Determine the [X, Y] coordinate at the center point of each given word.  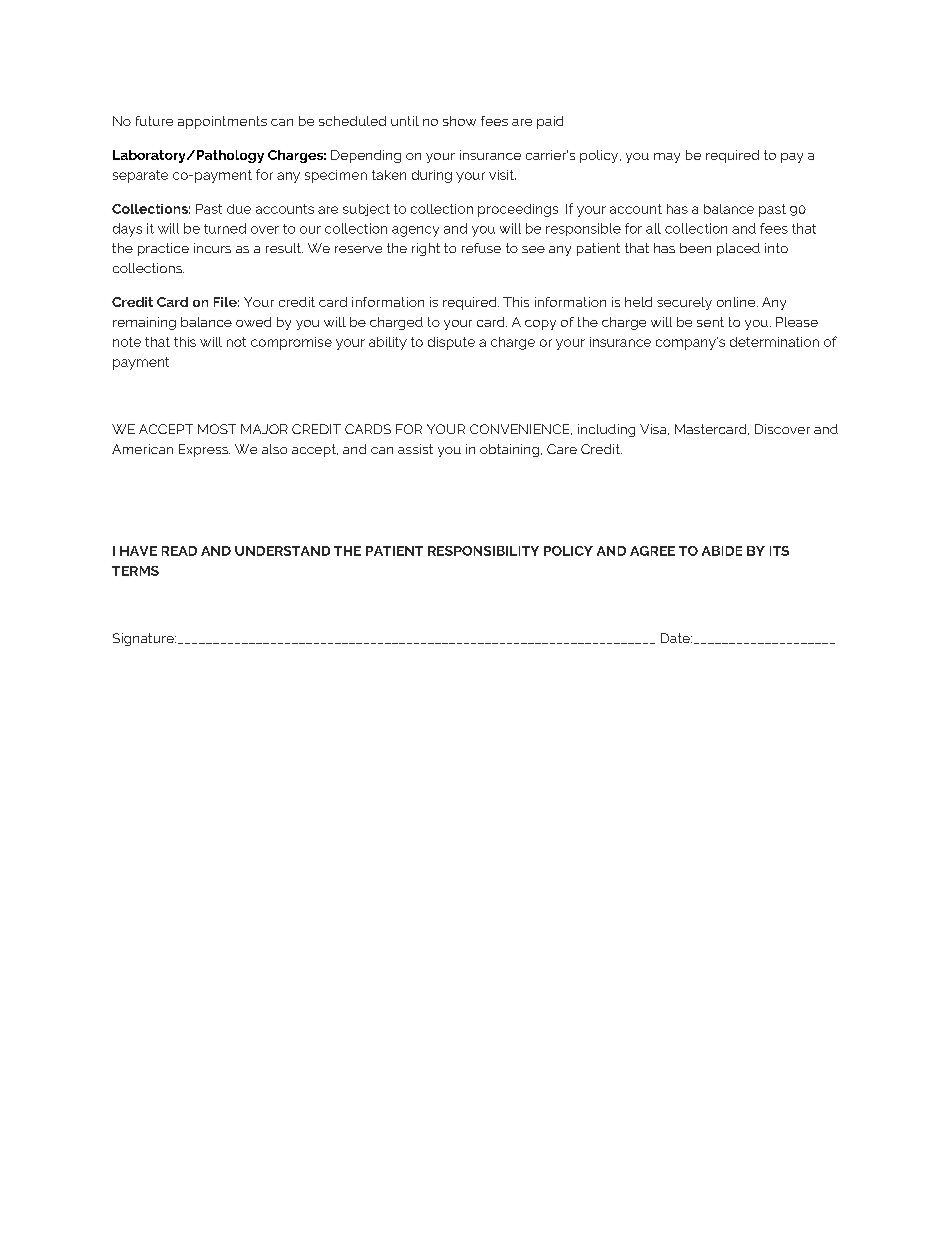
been [695, 248]
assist [415, 449]
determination [774, 342]
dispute [451, 343]
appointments [222, 122]
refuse [481, 248]
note [127, 342]
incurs [212, 248]
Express [204, 450]
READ [179, 551]
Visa [654, 429]
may [667, 158]
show [459, 121]
